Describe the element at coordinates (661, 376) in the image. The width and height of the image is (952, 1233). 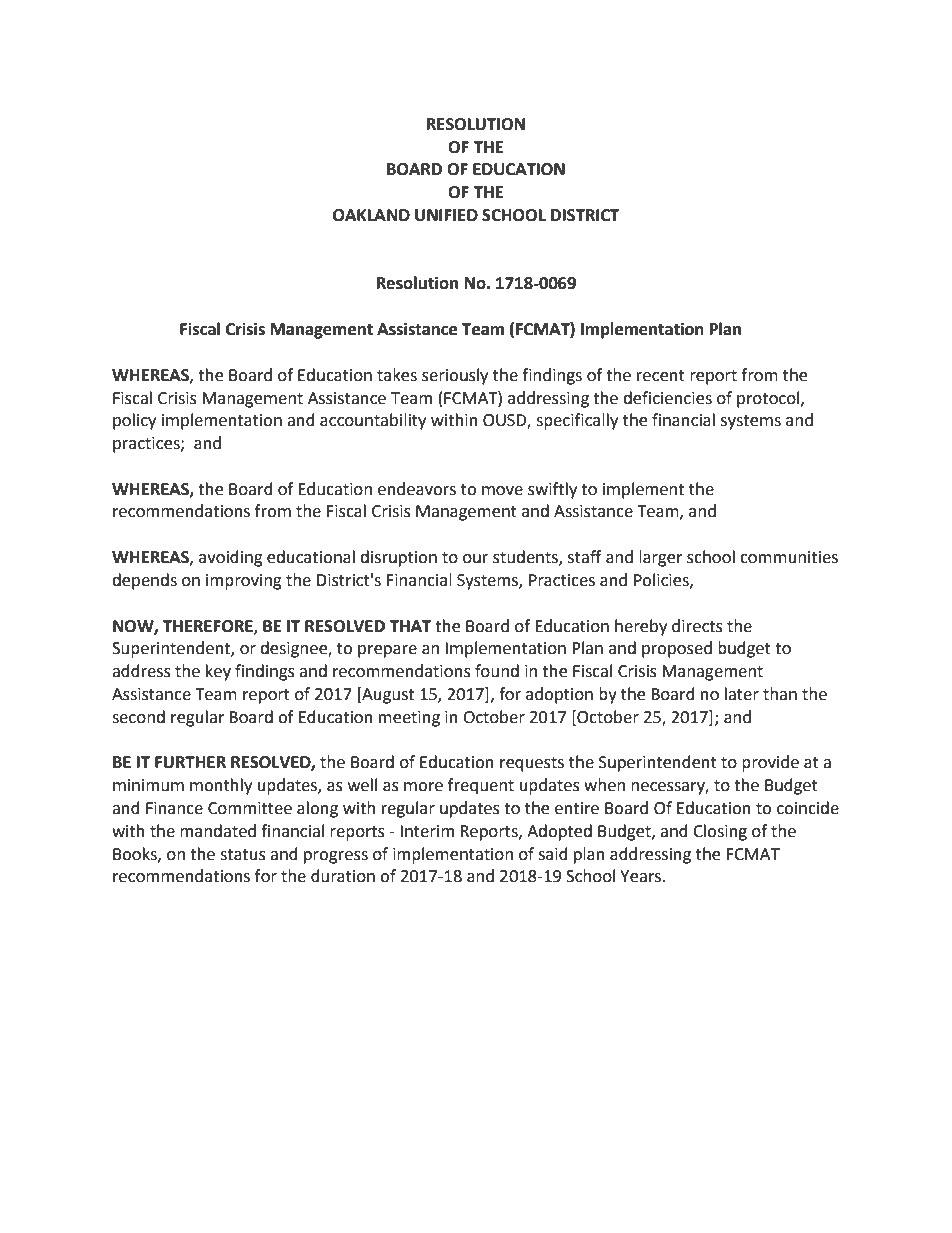
I see `recent` at that location.
